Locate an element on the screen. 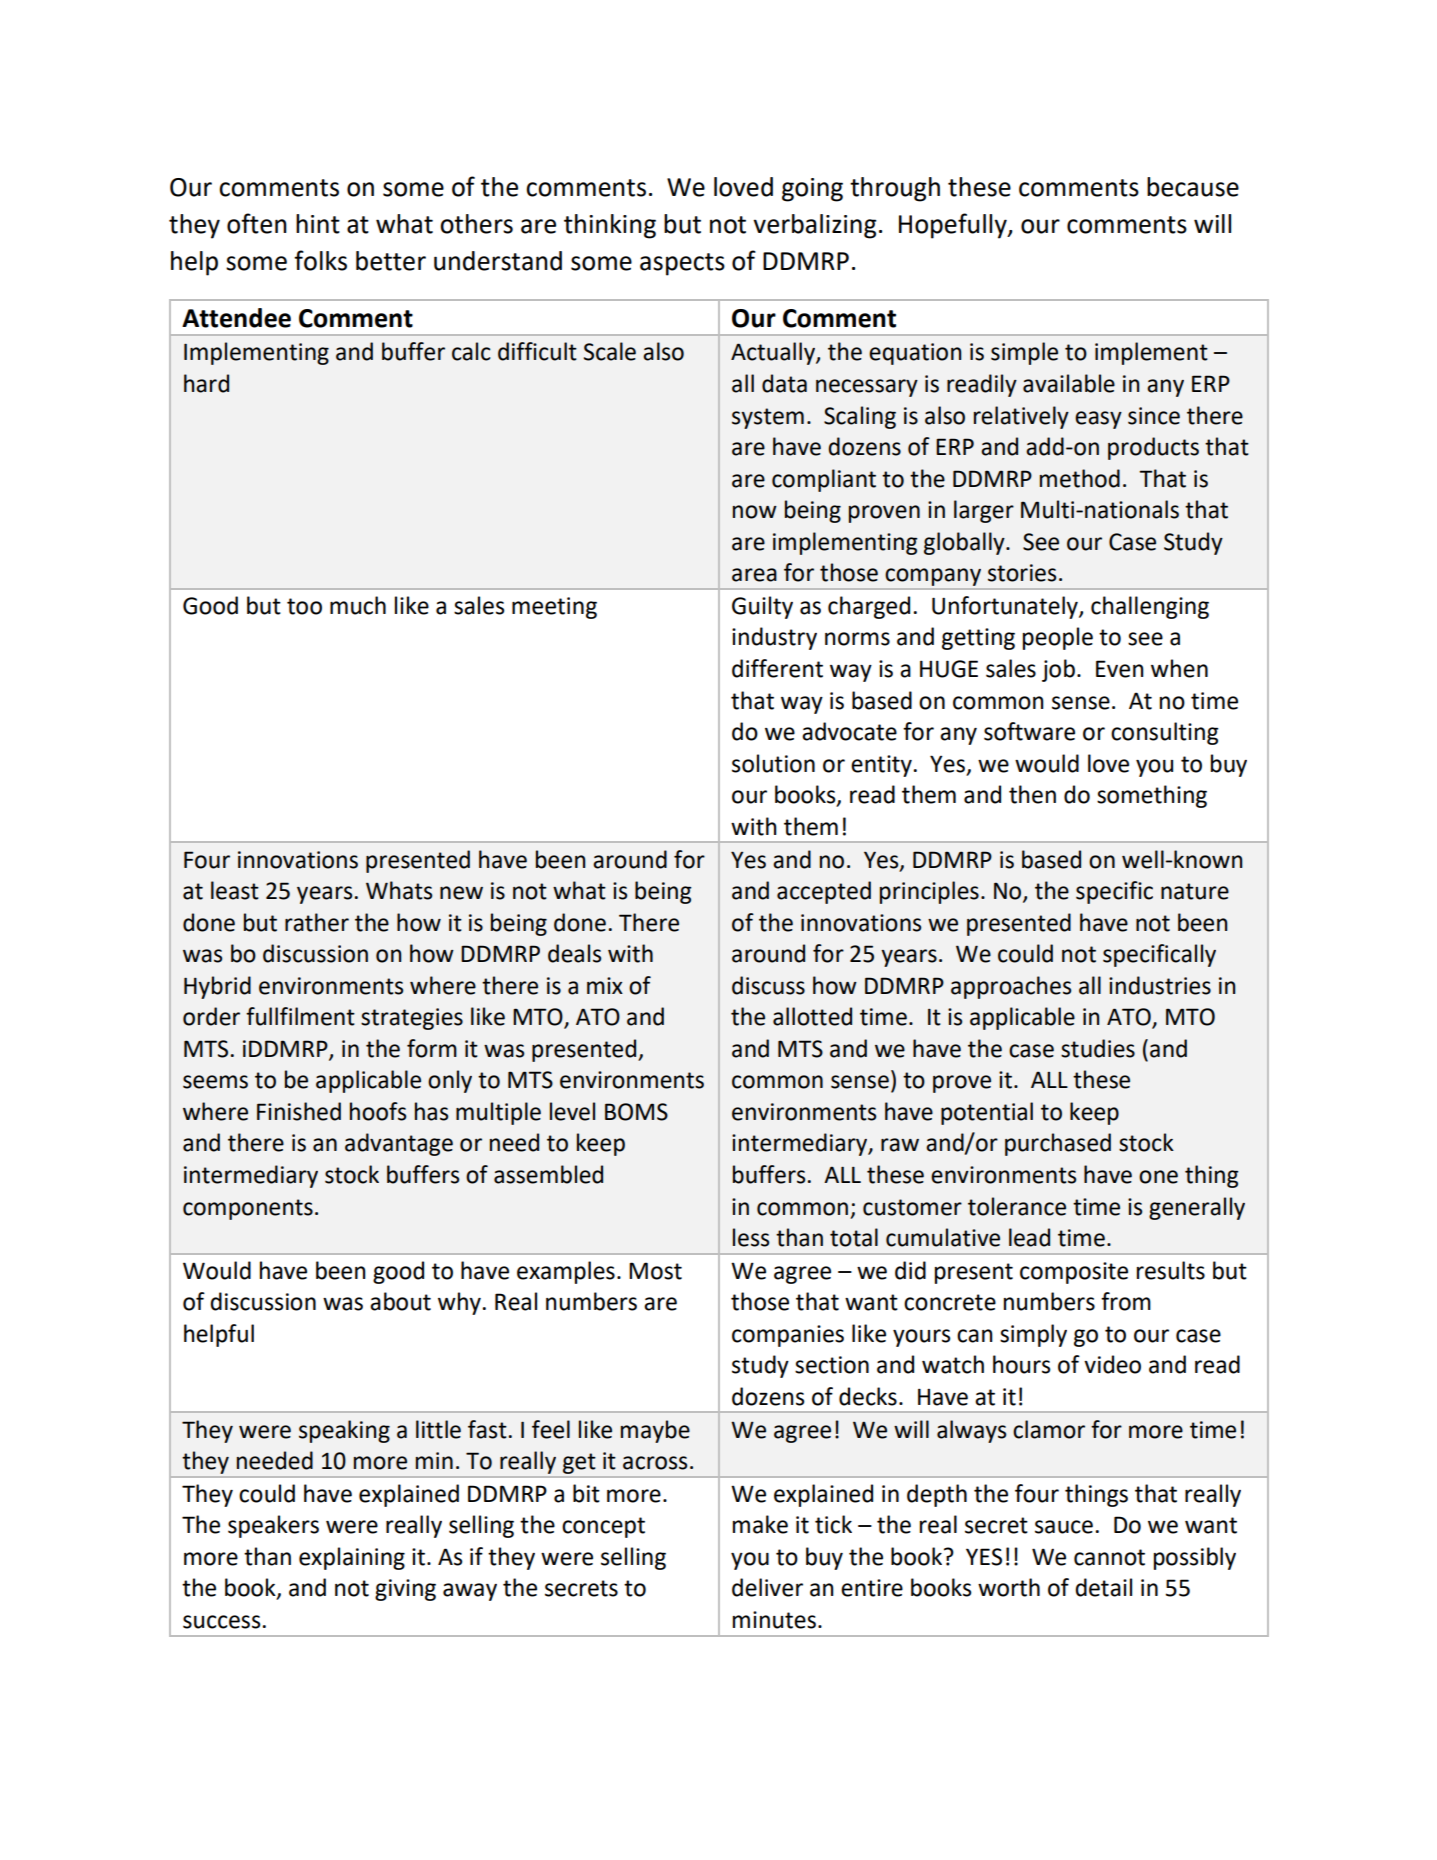  composite is located at coordinates (1074, 1273).
